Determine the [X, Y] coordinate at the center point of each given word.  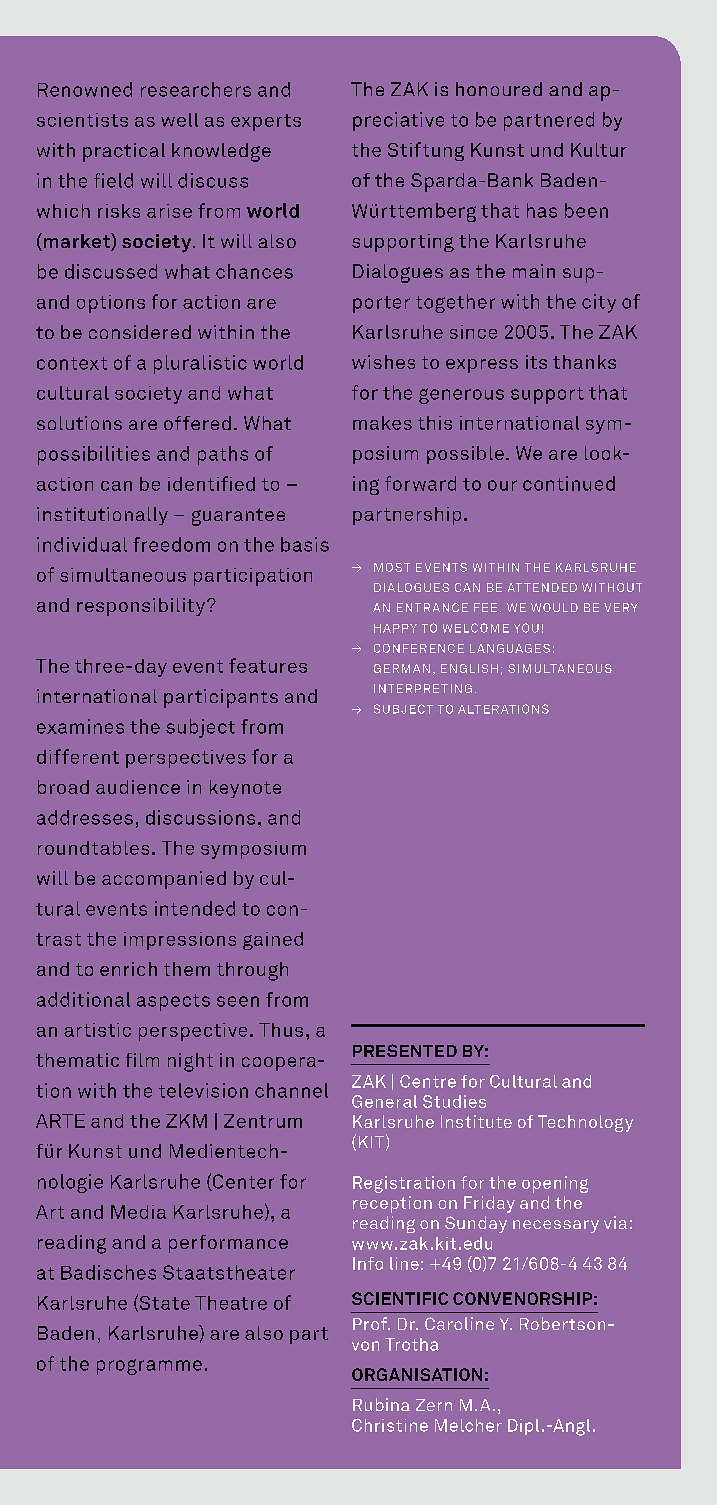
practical [124, 152]
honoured [499, 89]
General [384, 1101]
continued [569, 483]
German [402, 668]
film [142, 1060]
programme [149, 1367]
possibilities [94, 455]
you [526, 628]
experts [266, 122]
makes [382, 423]
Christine [390, 1425]
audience [138, 787]
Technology [585, 1123]
